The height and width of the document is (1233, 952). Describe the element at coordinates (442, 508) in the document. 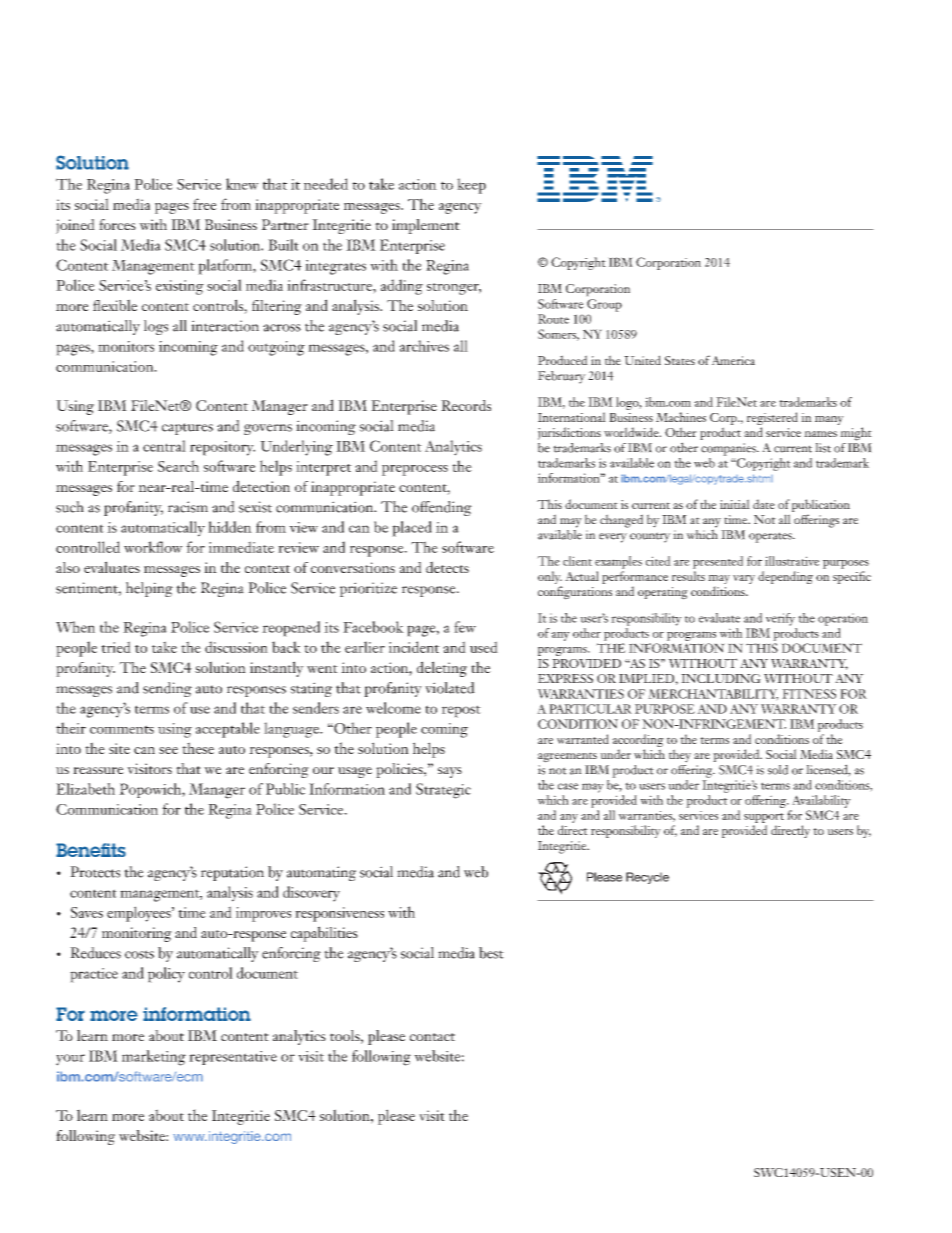

I see `offending` at that location.
